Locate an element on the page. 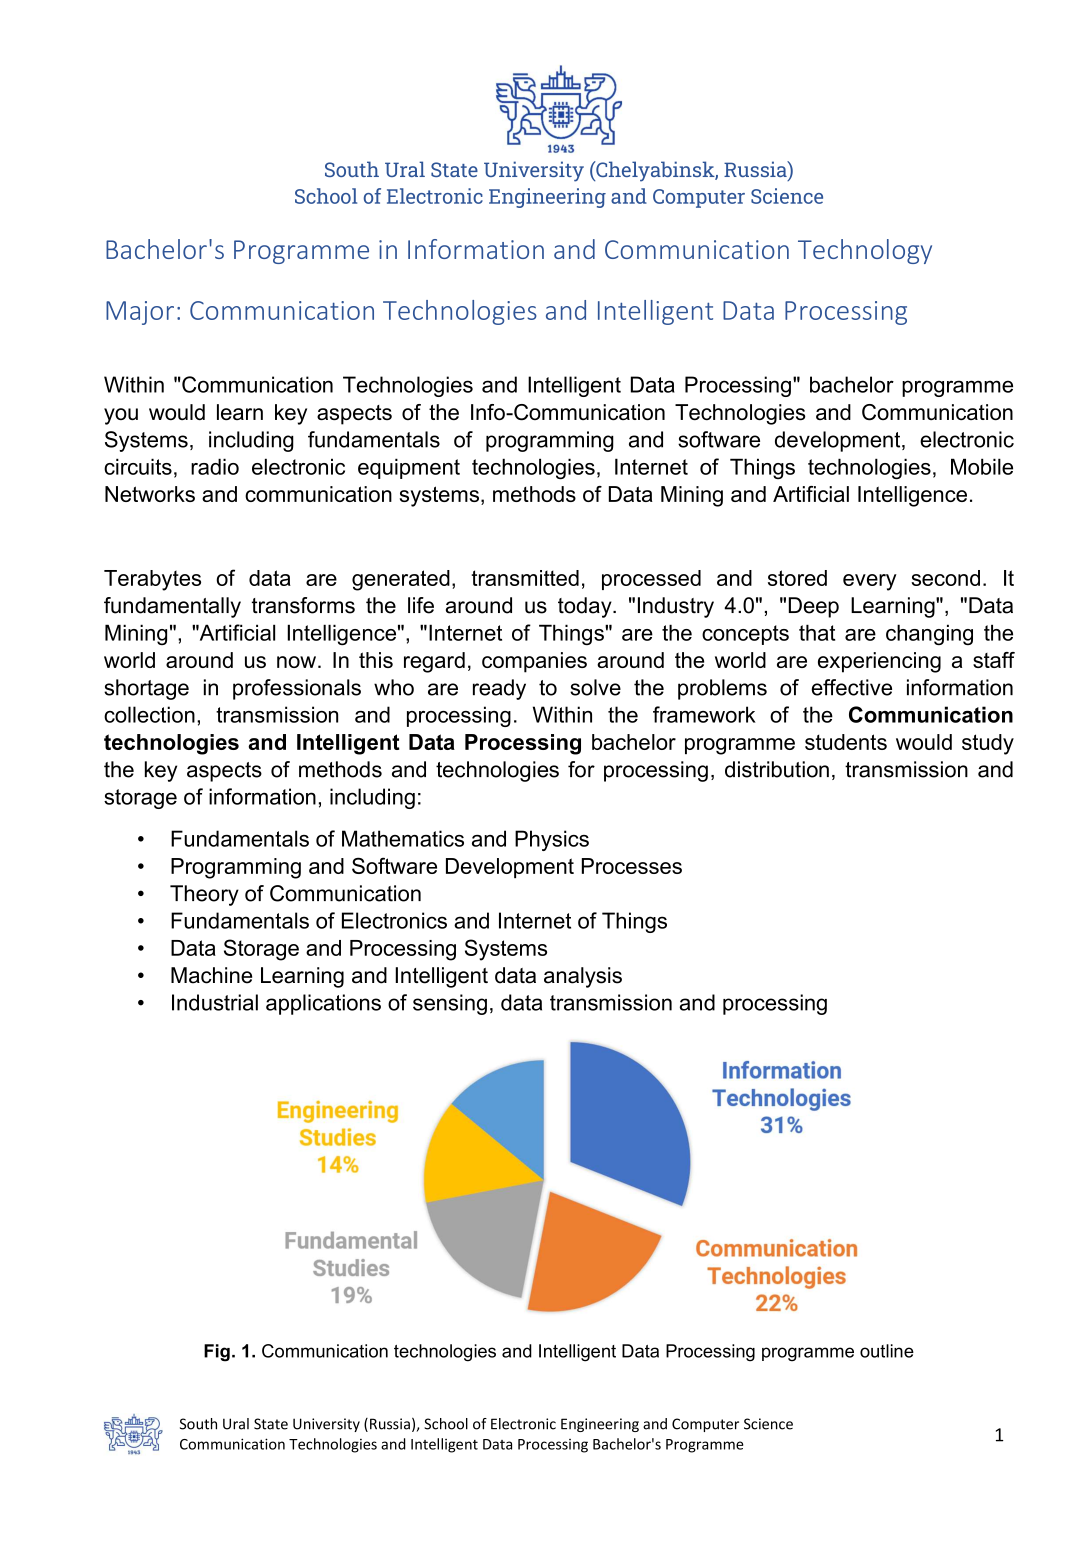 Image resolution: width=1092 pixels, height=1545 pixels. Major is located at coordinates (140, 313).
